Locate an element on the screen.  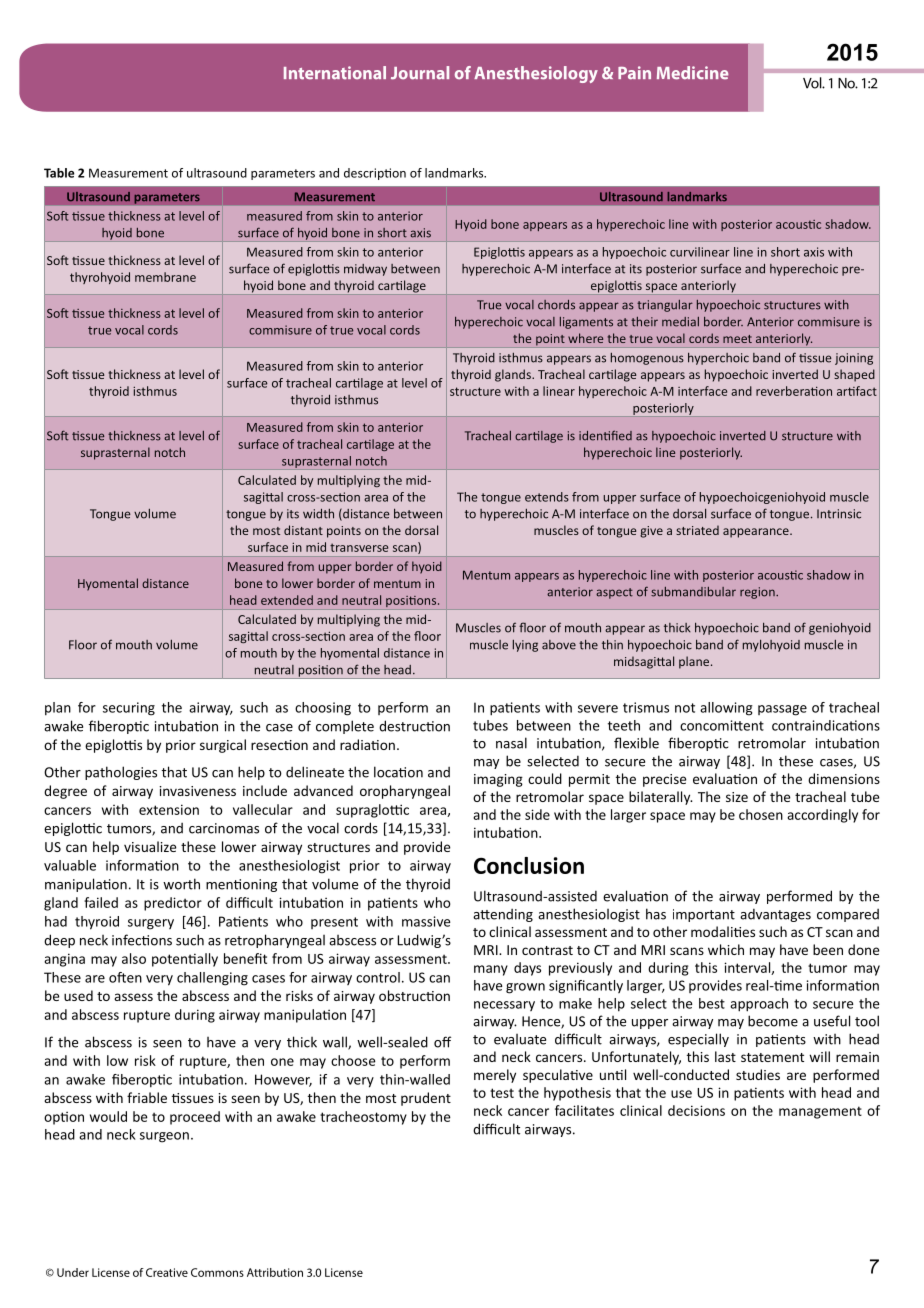
membrane is located at coordinates (165, 277).
